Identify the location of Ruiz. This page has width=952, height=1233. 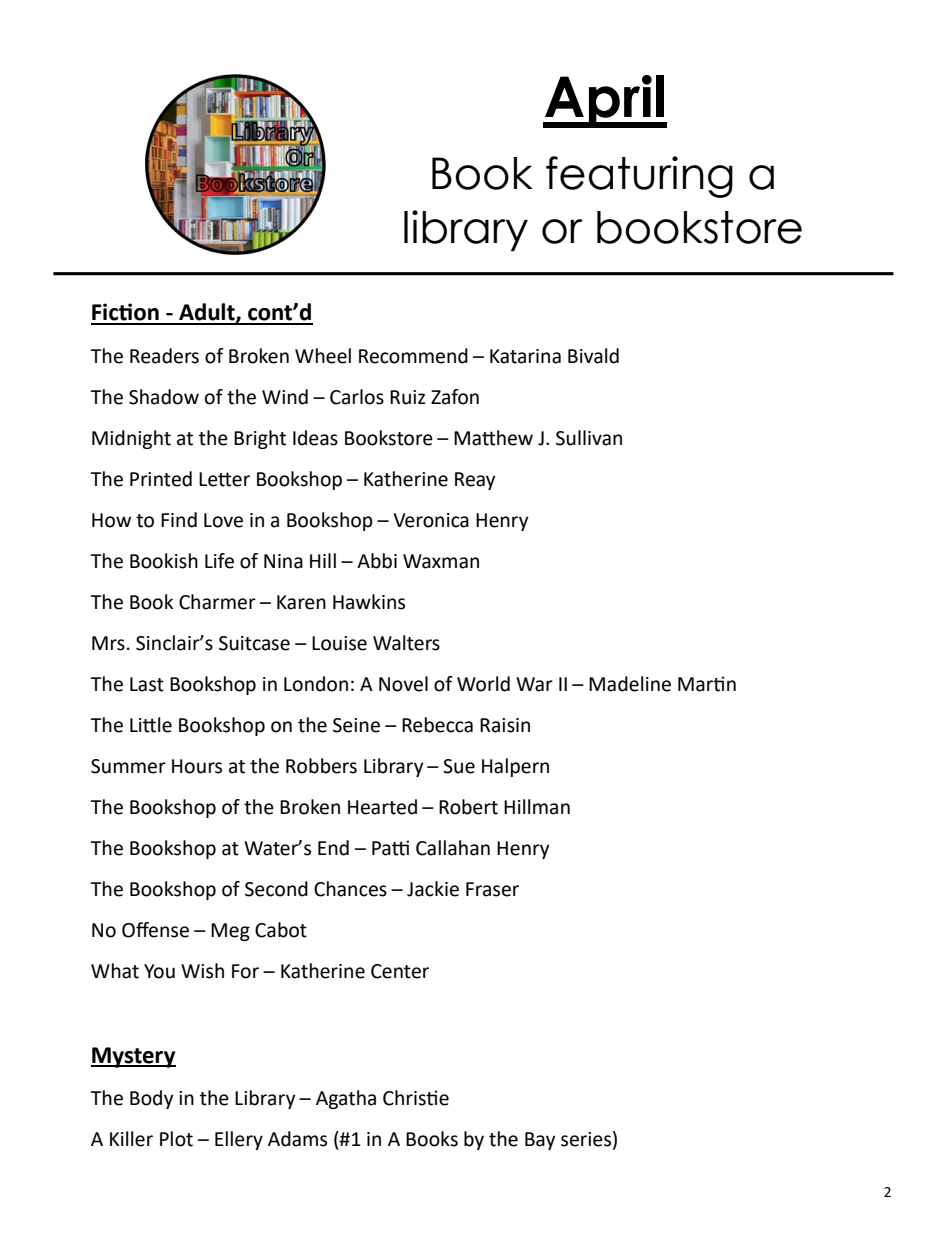
(407, 397).
